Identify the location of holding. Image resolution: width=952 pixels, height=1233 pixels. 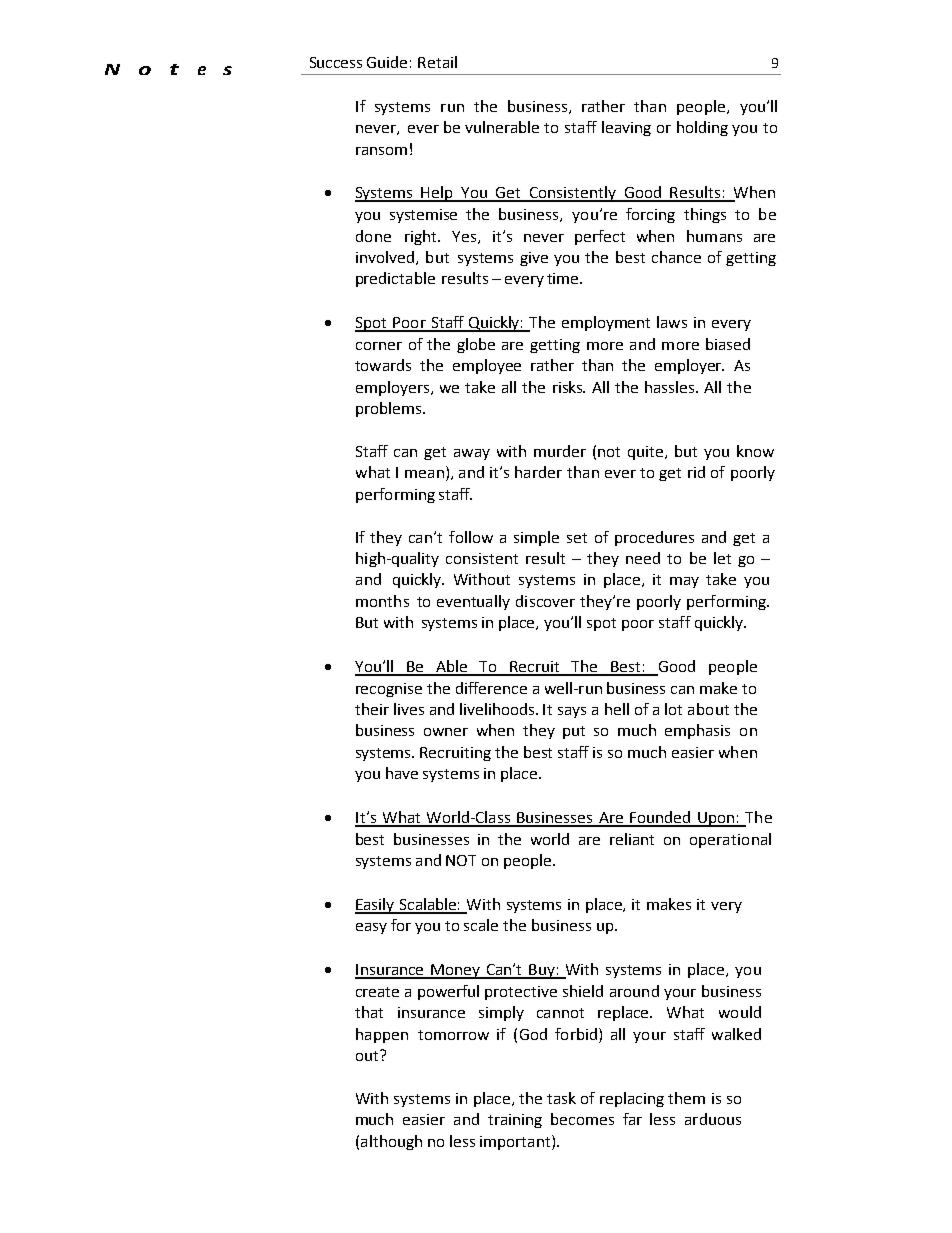
(702, 128).
